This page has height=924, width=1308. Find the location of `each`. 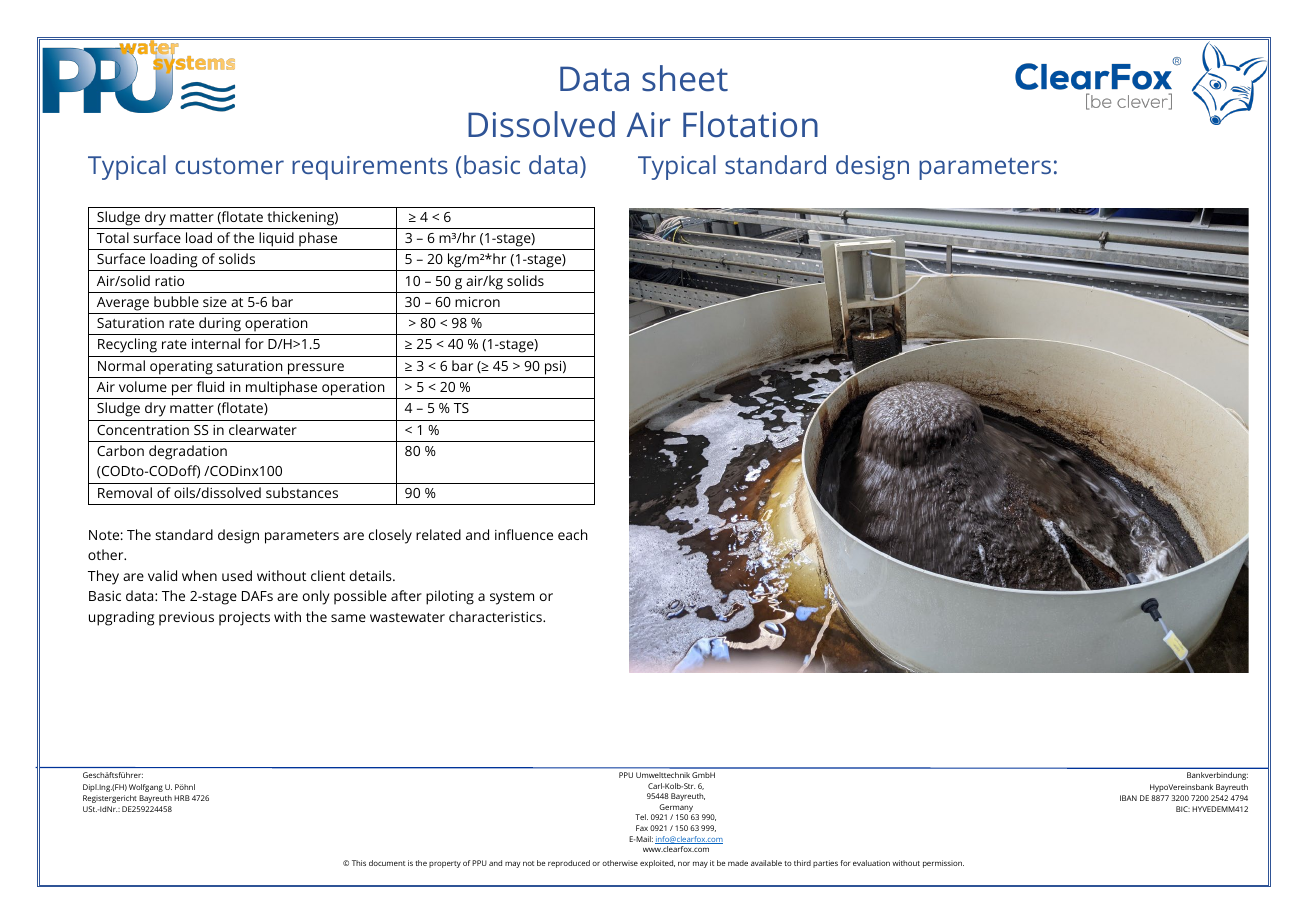

each is located at coordinates (573, 534).
